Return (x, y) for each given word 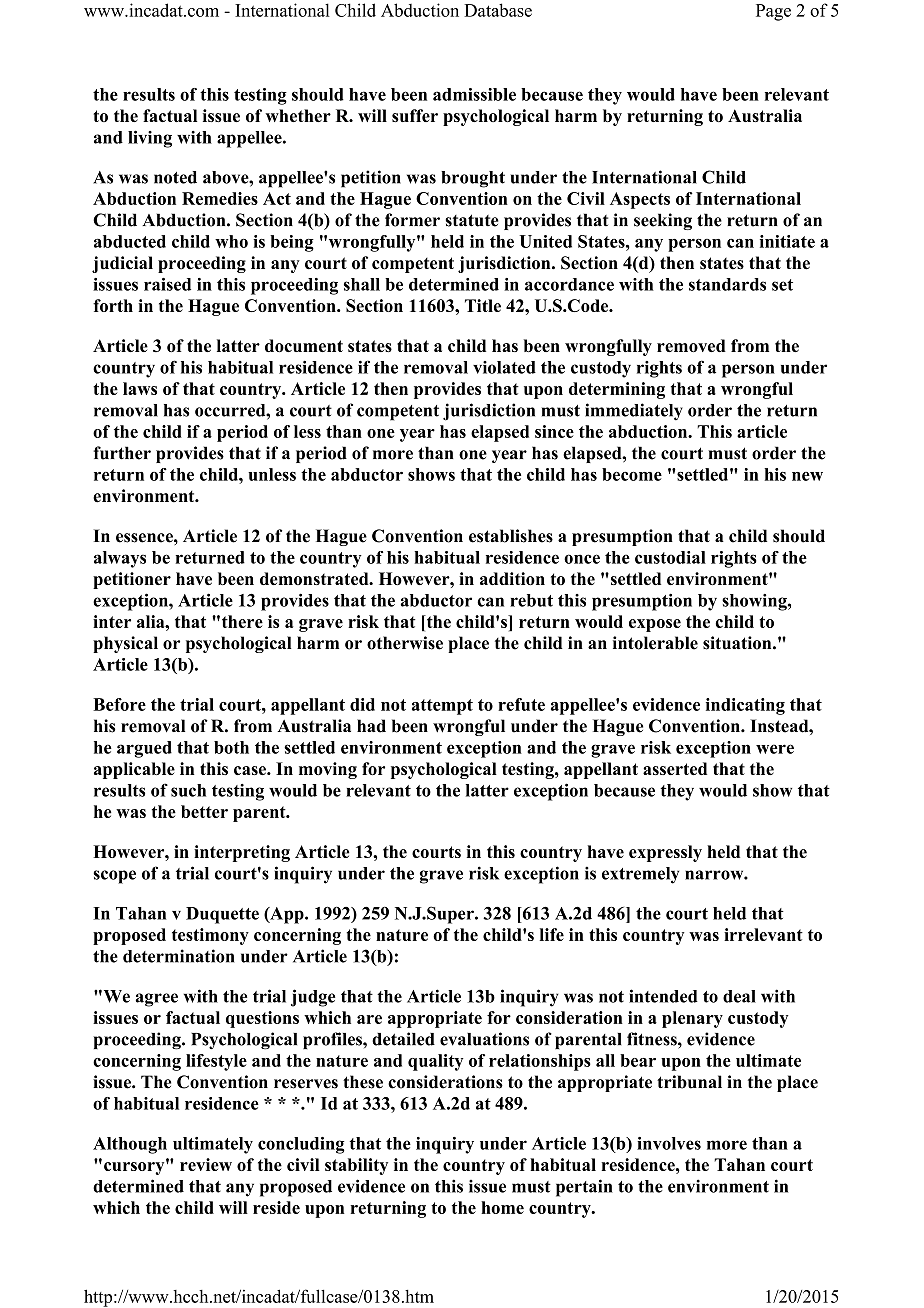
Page (773, 12)
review (206, 1164)
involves (669, 1143)
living (150, 139)
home (502, 1207)
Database (498, 10)
